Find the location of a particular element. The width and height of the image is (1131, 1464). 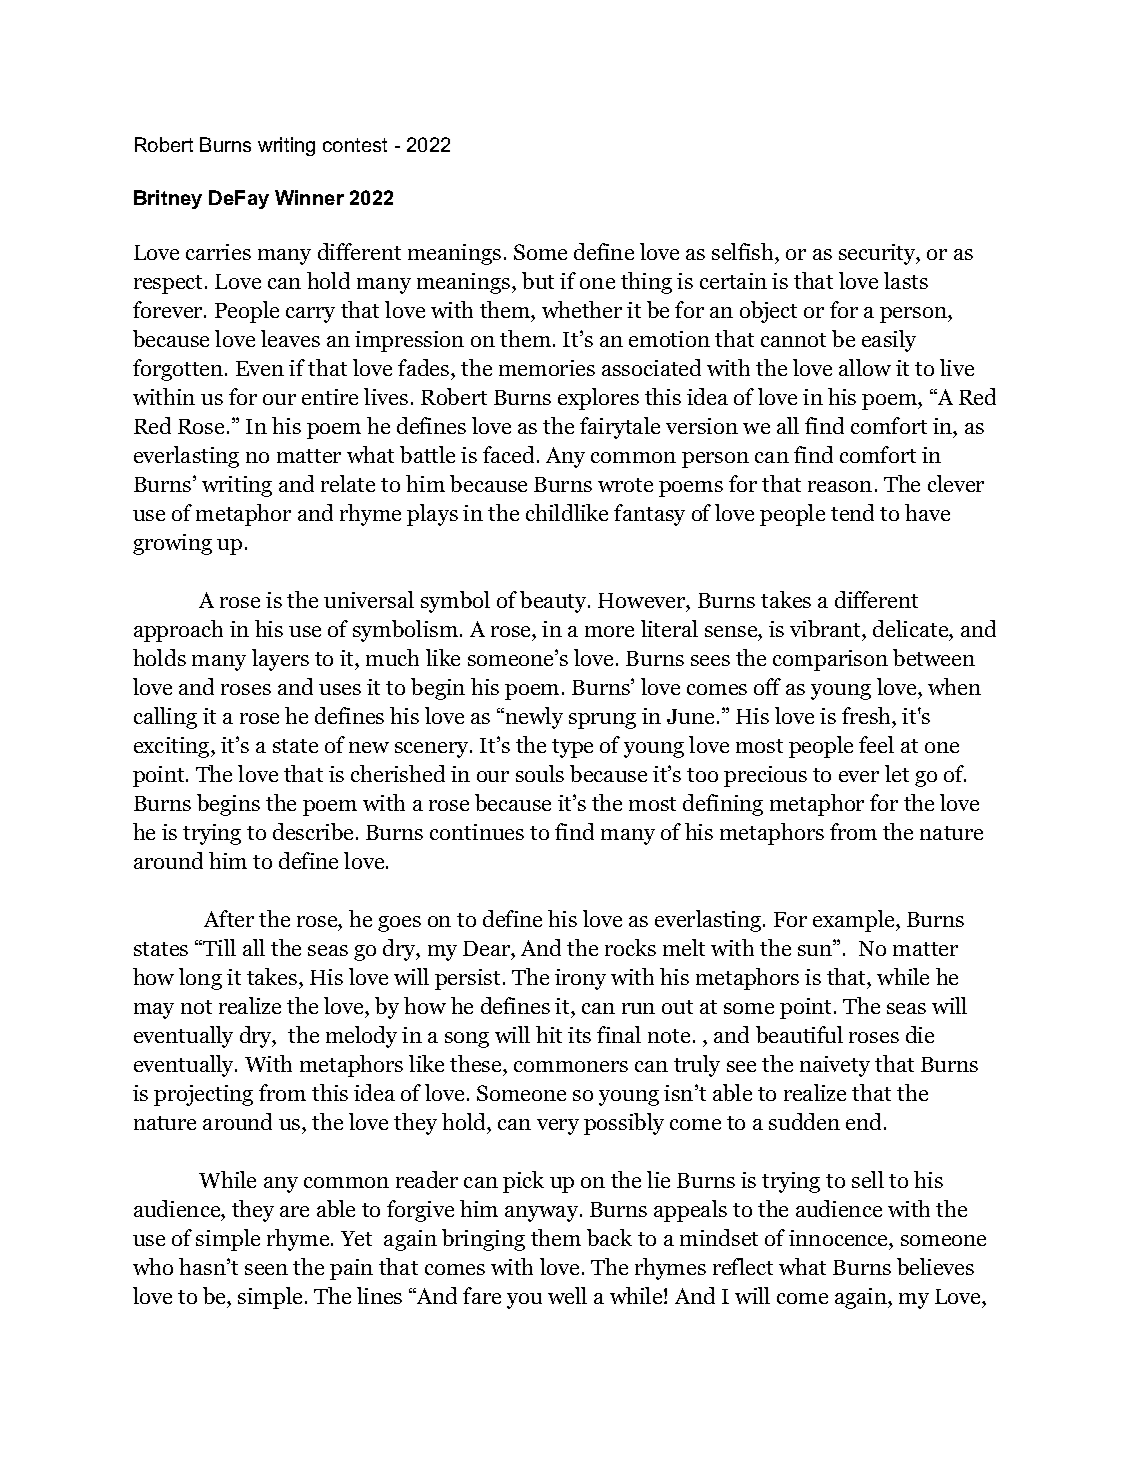

seen is located at coordinates (266, 1269).
